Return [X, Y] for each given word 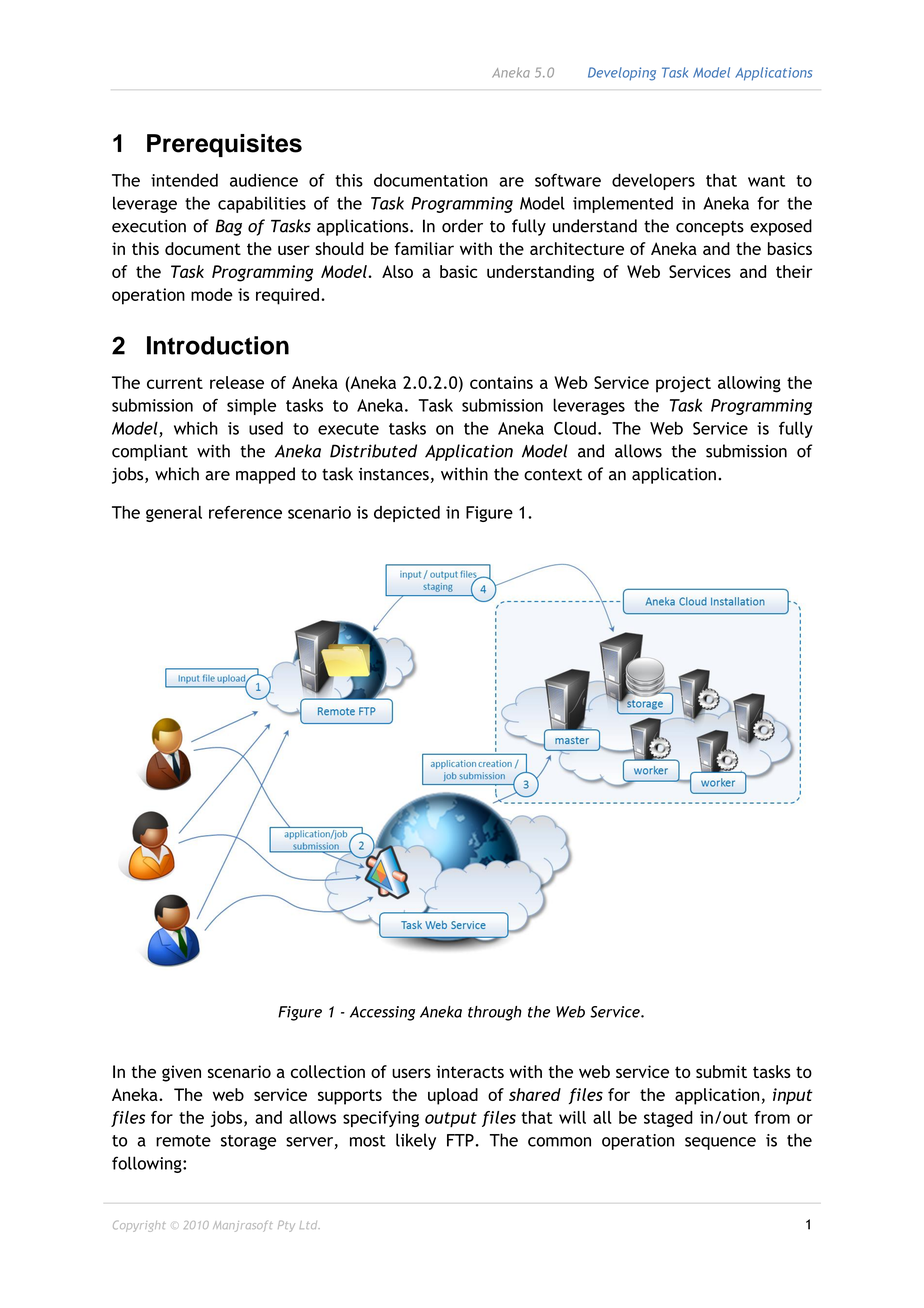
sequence [720, 1143]
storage [248, 1142]
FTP [460, 1140]
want [766, 181]
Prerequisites [224, 145]
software [568, 180]
